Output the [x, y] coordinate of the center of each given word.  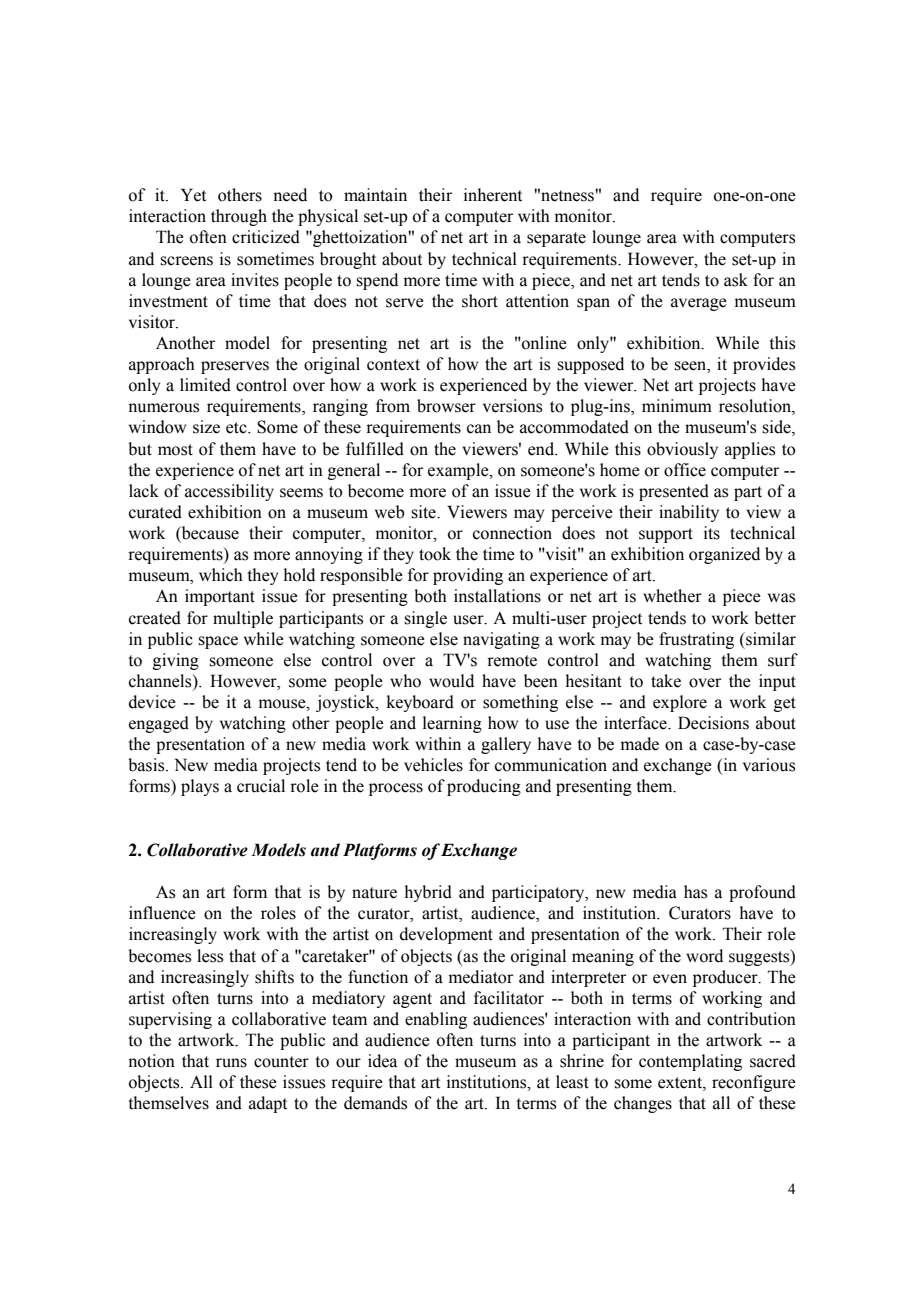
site [424, 512]
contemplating [690, 1062]
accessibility [229, 492]
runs [231, 1063]
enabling [436, 1020]
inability [689, 513]
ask [736, 280]
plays [200, 787]
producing [484, 787]
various [769, 765]
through [239, 217]
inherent [493, 195]
